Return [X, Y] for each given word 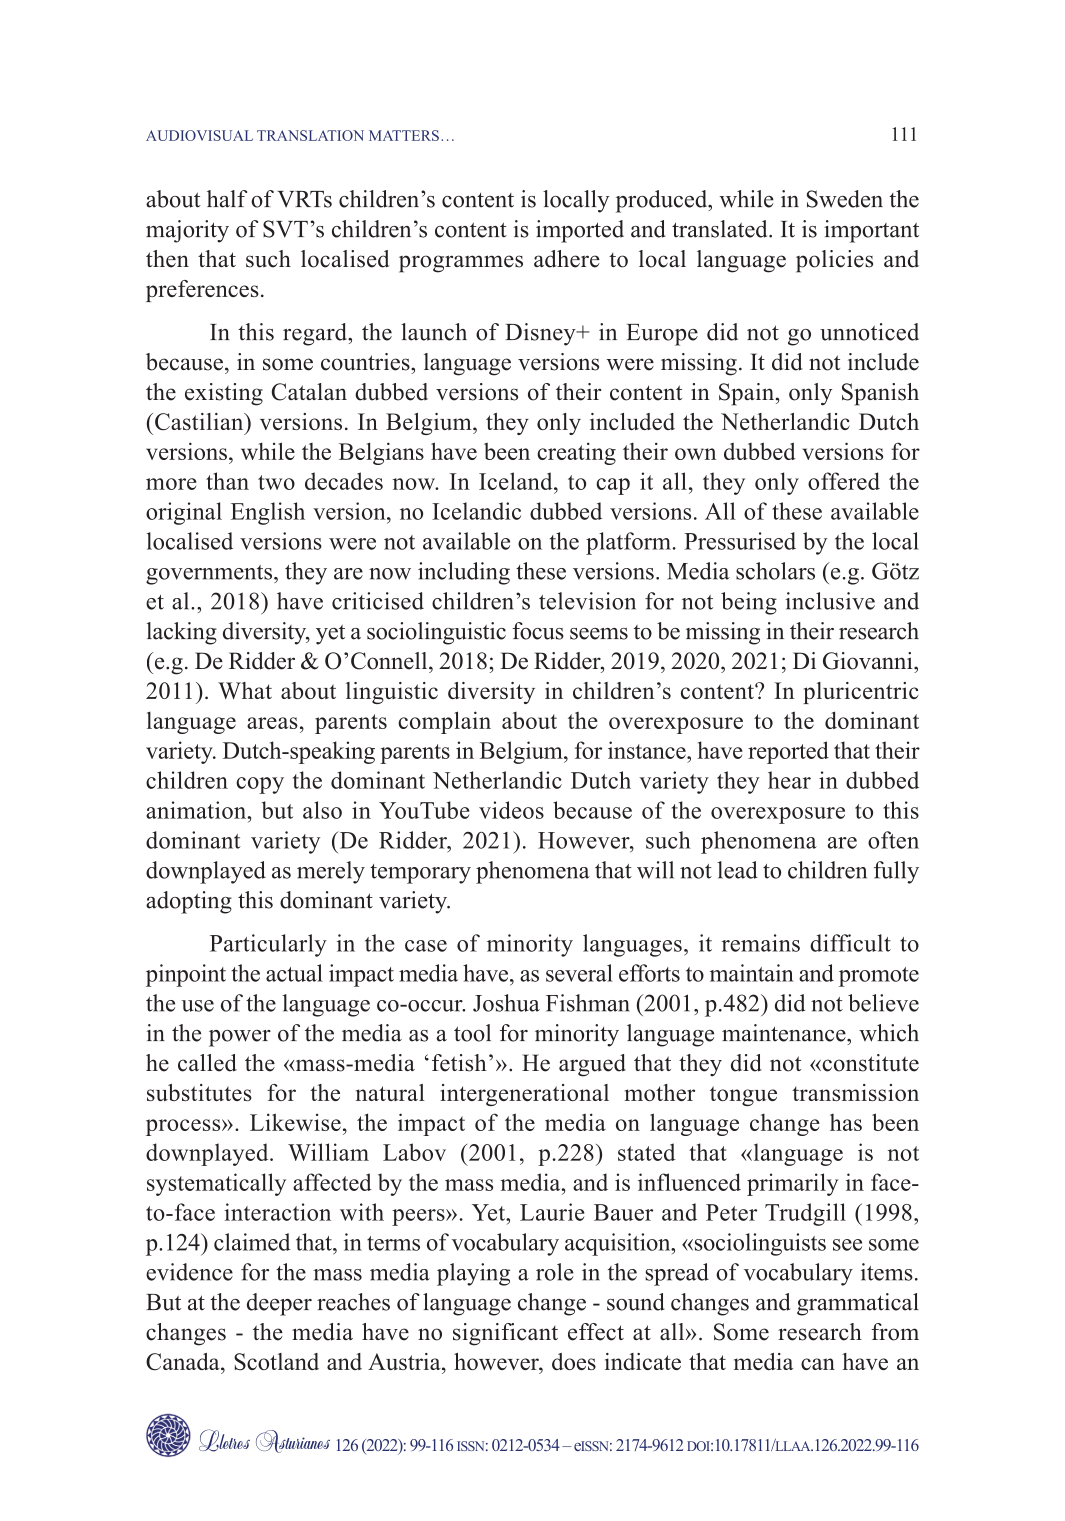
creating [576, 453]
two [276, 482]
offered [844, 481]
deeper [279, 1304]
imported [580, 231]
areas [272, 723]
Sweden [845, 199]
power [240, 1038]
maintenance [785, 1033]
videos [511, 810]
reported [788, 752]
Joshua [506, 1003]
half [227, 199]
